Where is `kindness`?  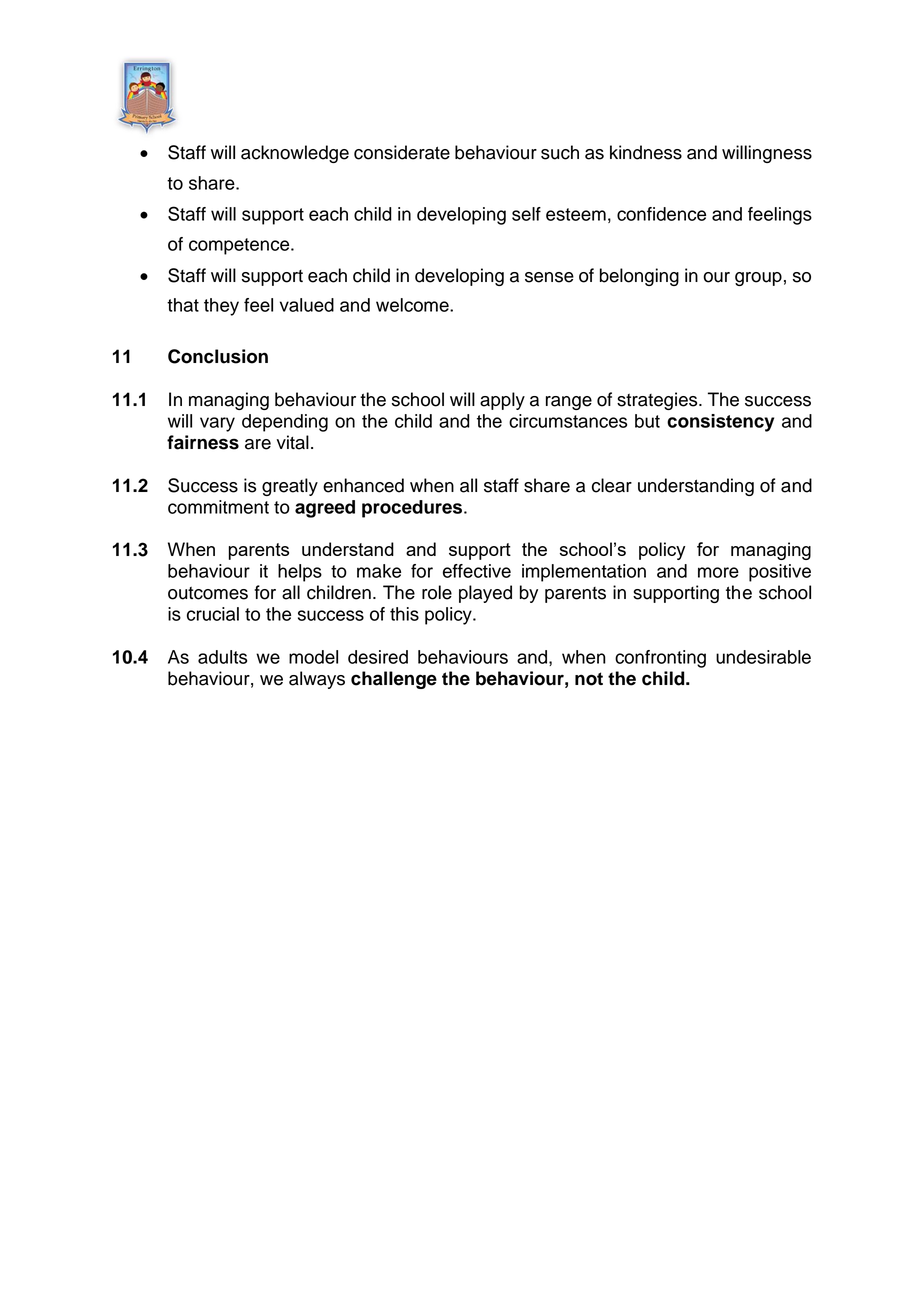
kindness is located at coordinates (646, 152).
